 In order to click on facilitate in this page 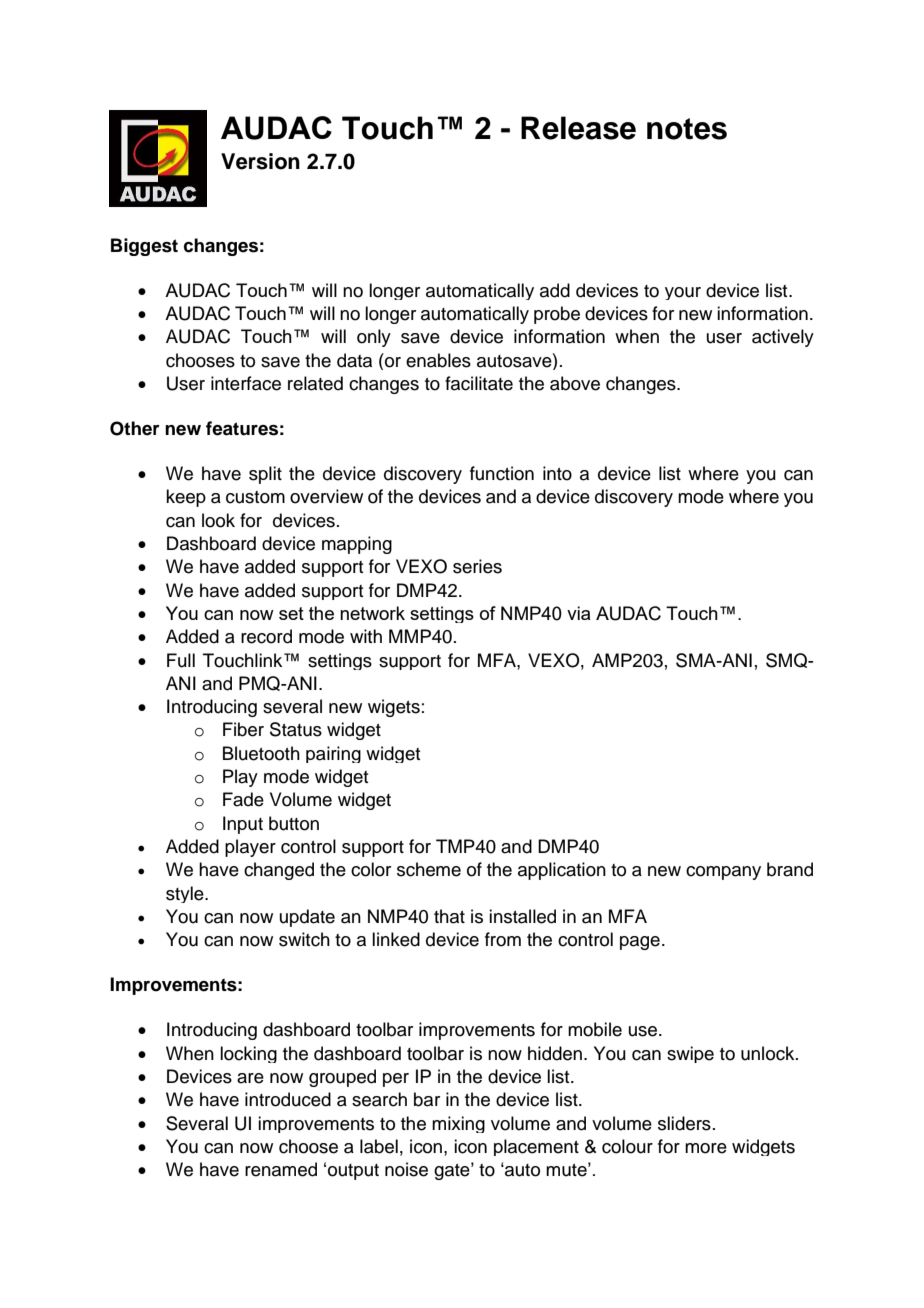, I will do `click(479, 383)`.
